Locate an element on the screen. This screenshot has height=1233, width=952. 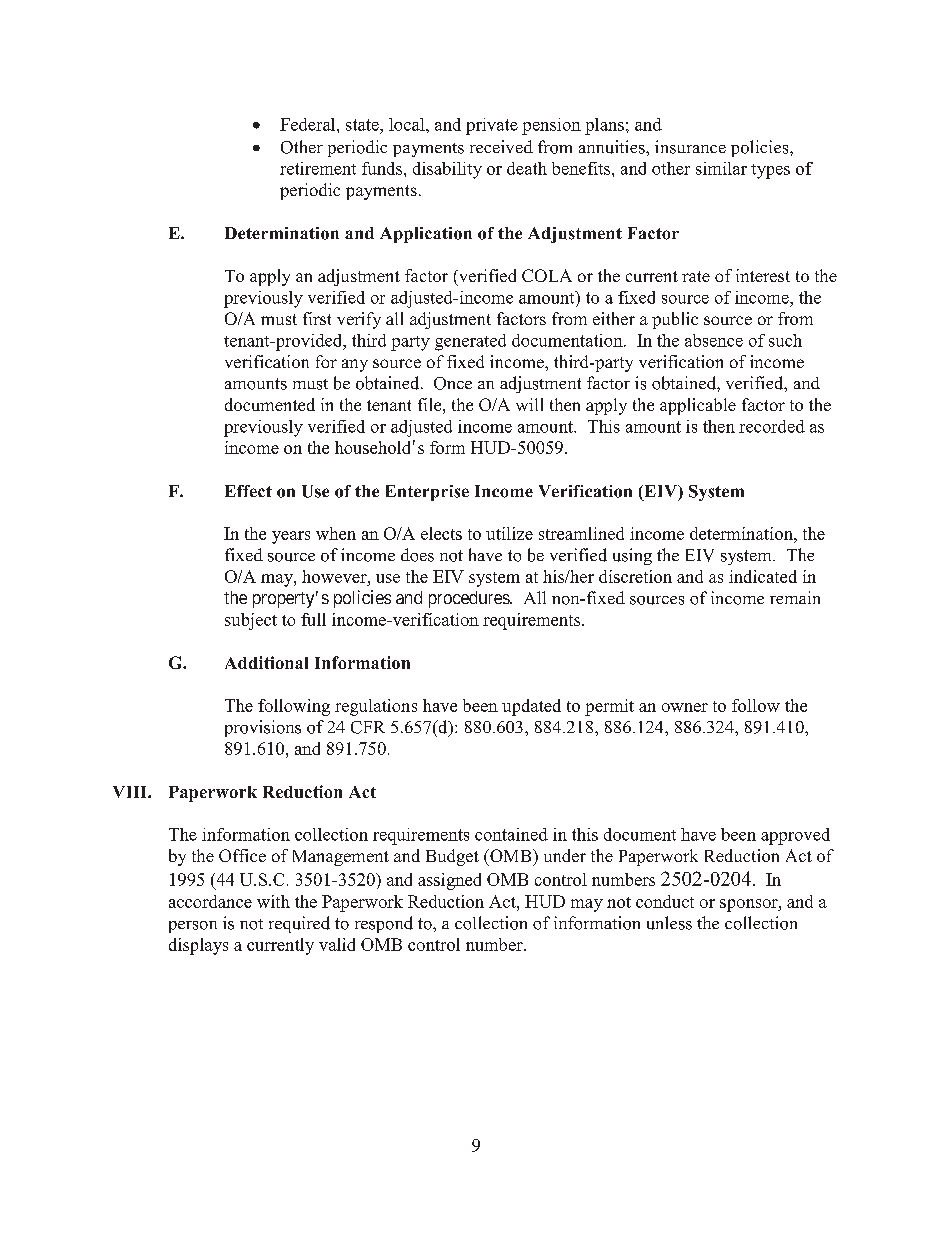
person is located at coordinates (193, 927).
